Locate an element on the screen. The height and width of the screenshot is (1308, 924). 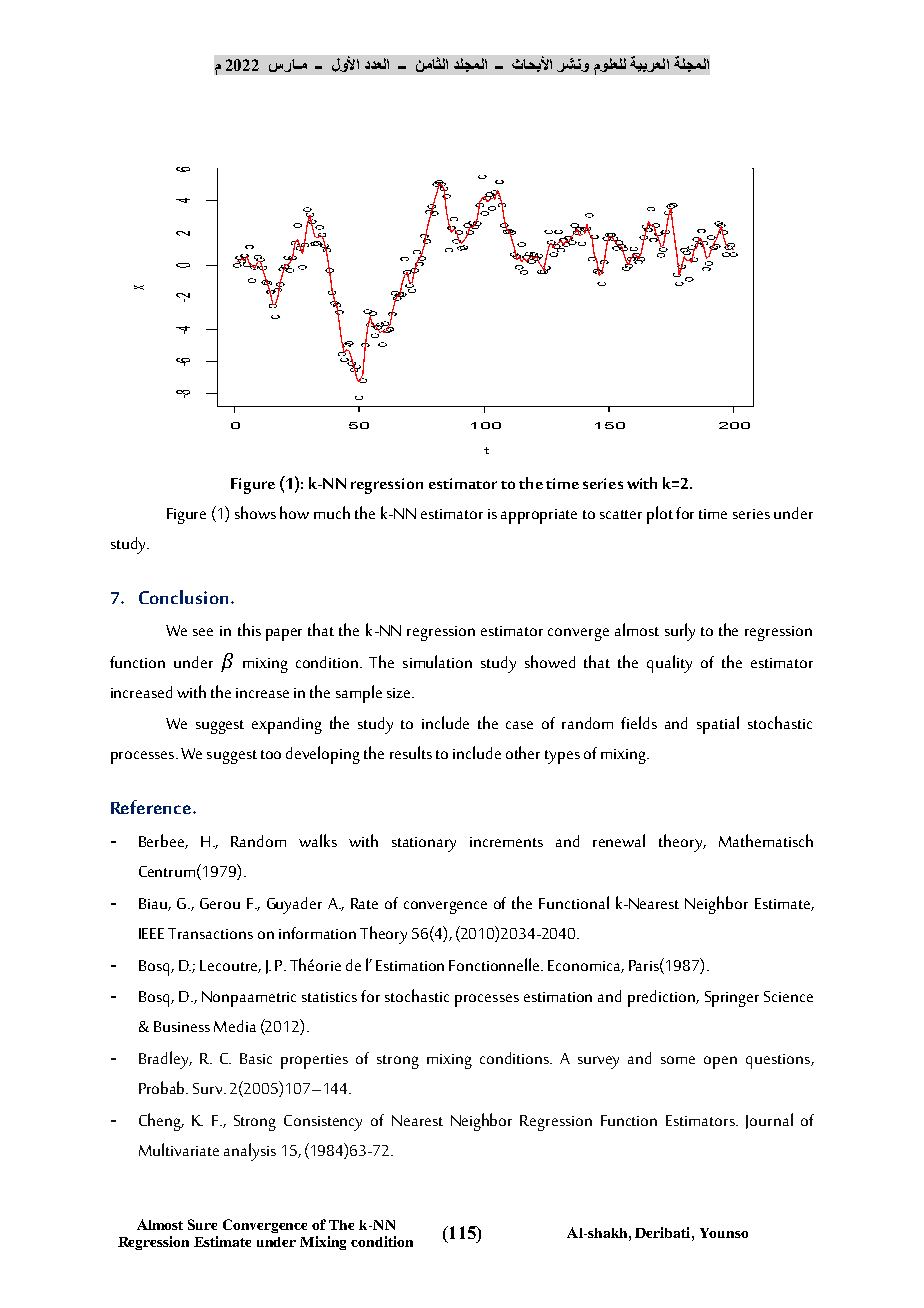
walks is located at coordinates (318, 840).
